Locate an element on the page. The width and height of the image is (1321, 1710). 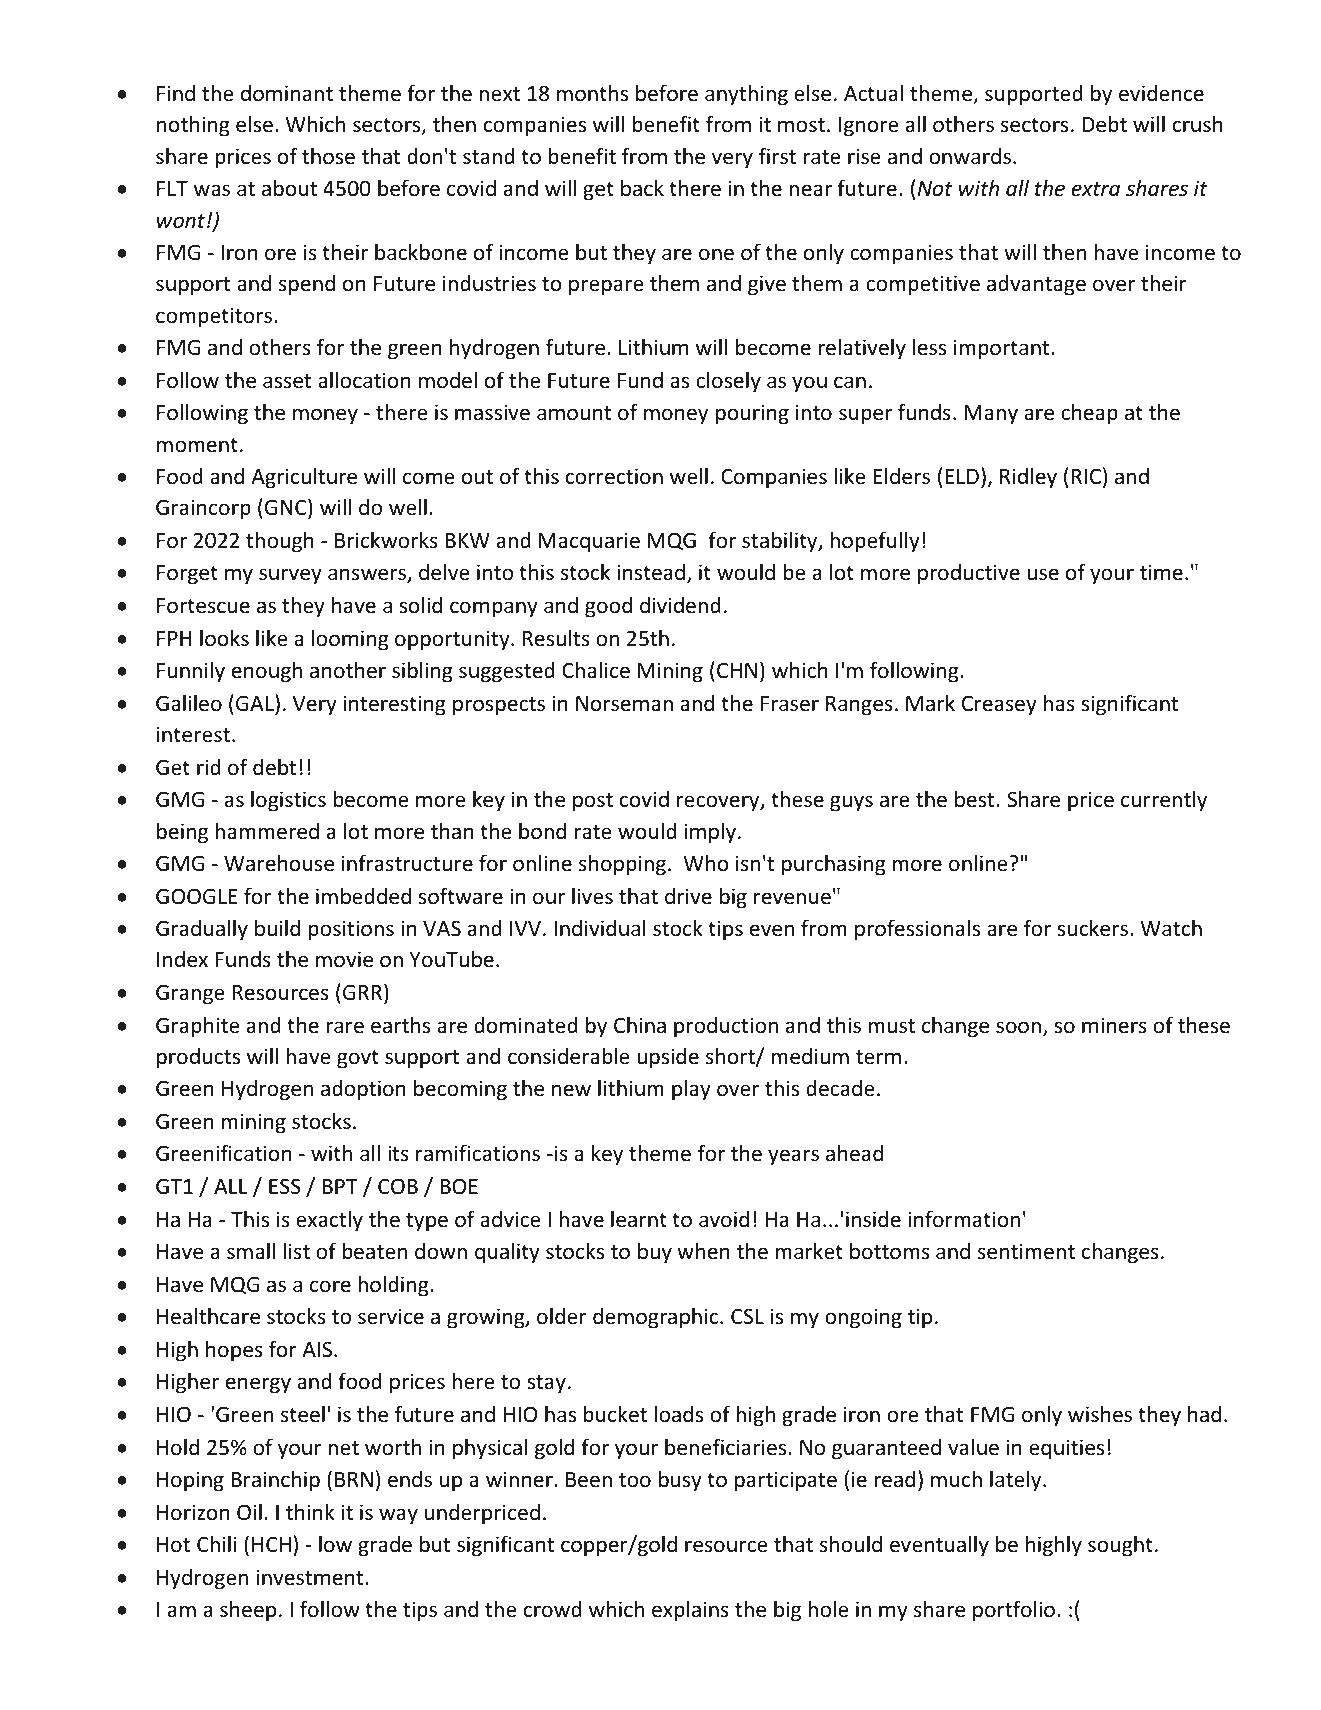
extra is located at coordinates (1095, 189).
